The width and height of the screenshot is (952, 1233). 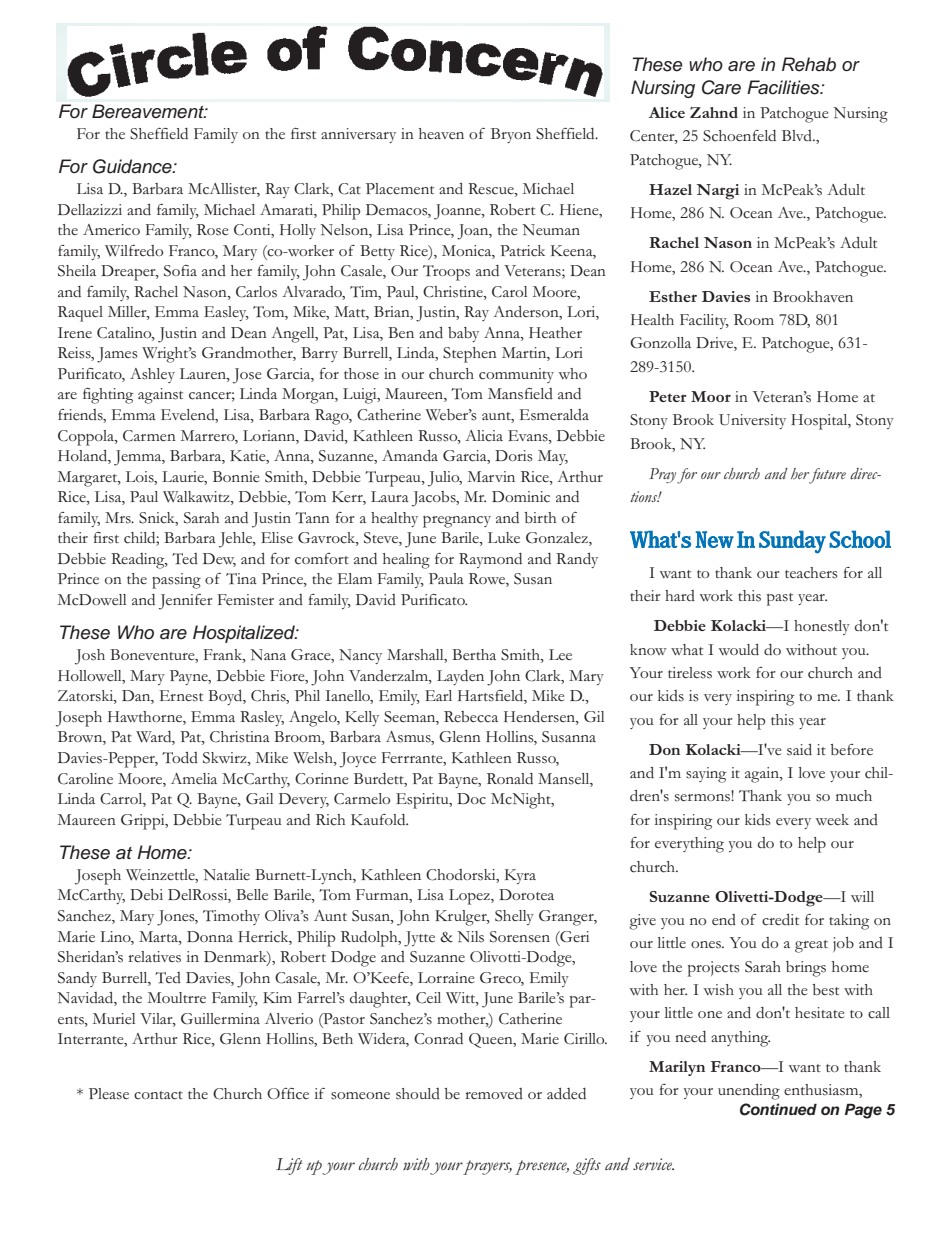 What do you see at coordinates (784, 87) in the screenshot?
I see `Facilities` at bounding box center [784, 87].
